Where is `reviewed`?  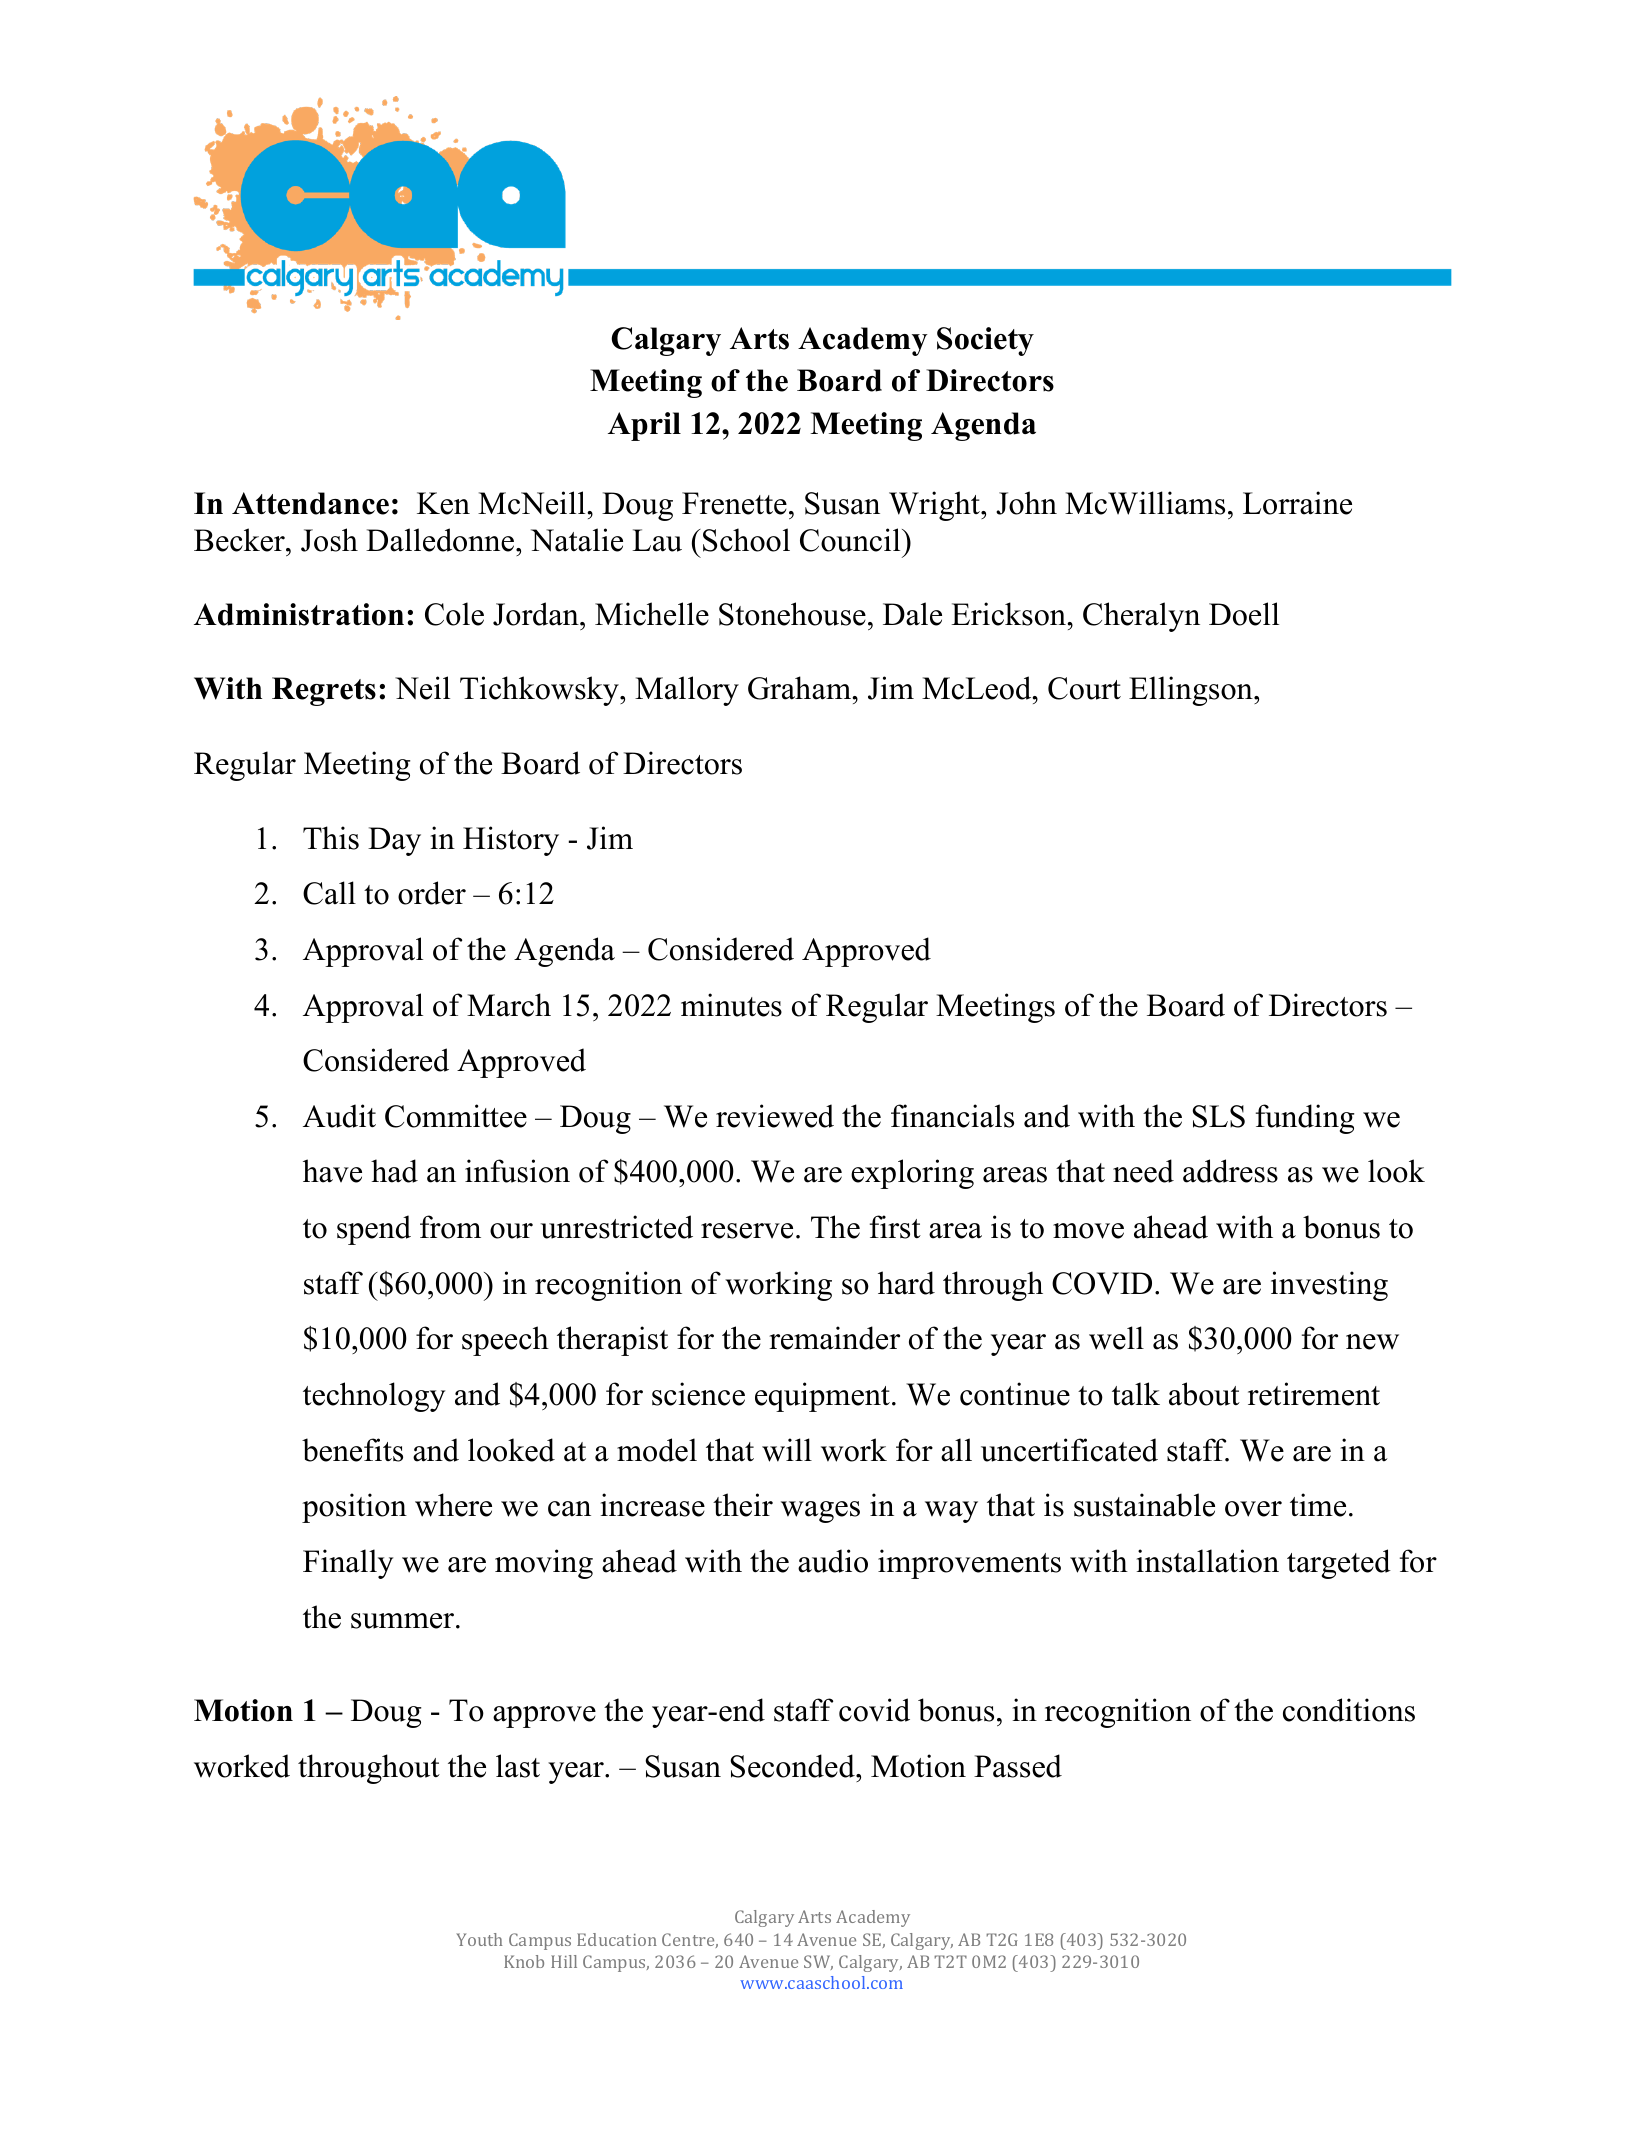 reviewed is located at coordinates (775, 1116).
